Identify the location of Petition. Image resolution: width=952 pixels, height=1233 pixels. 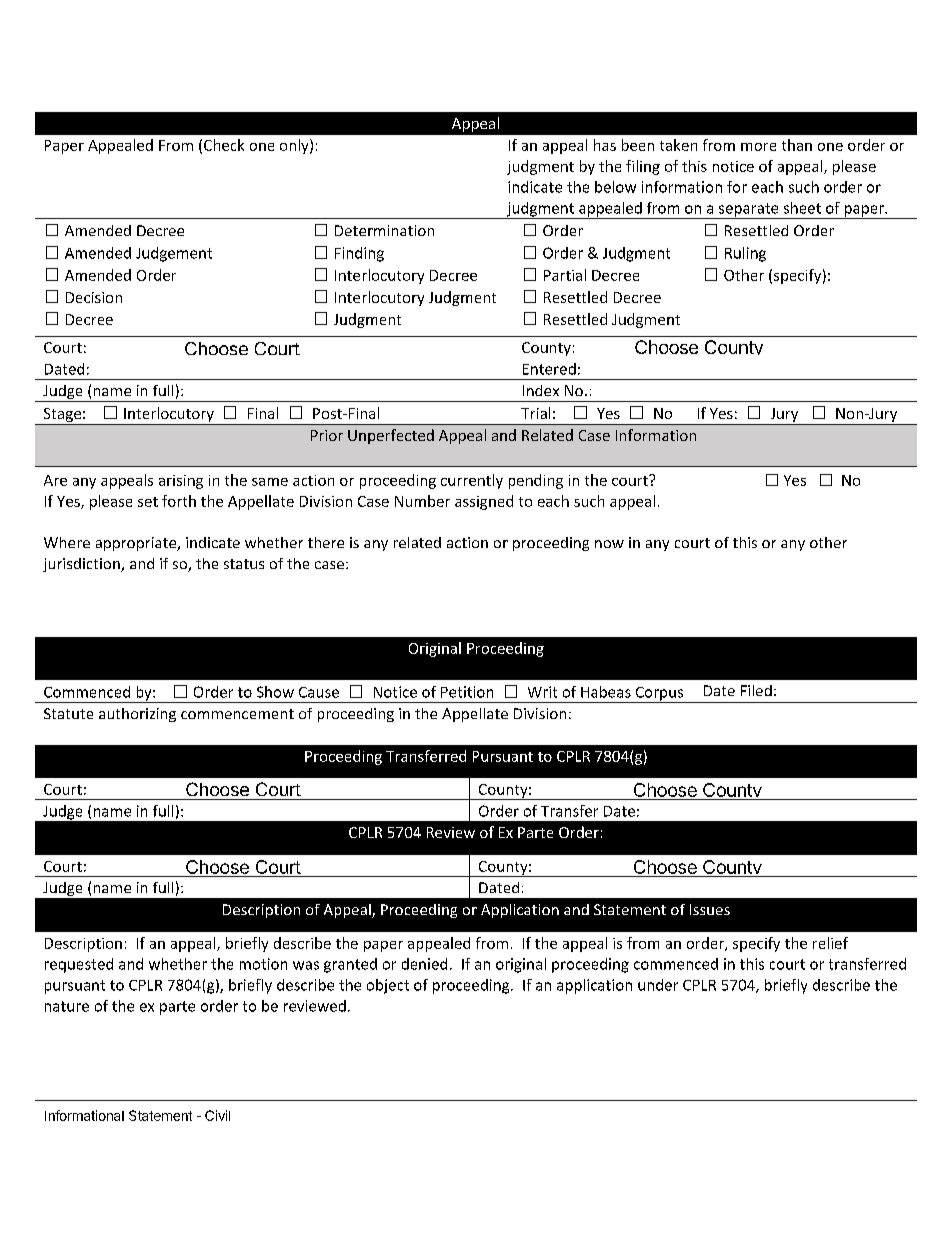
(467, 692).
